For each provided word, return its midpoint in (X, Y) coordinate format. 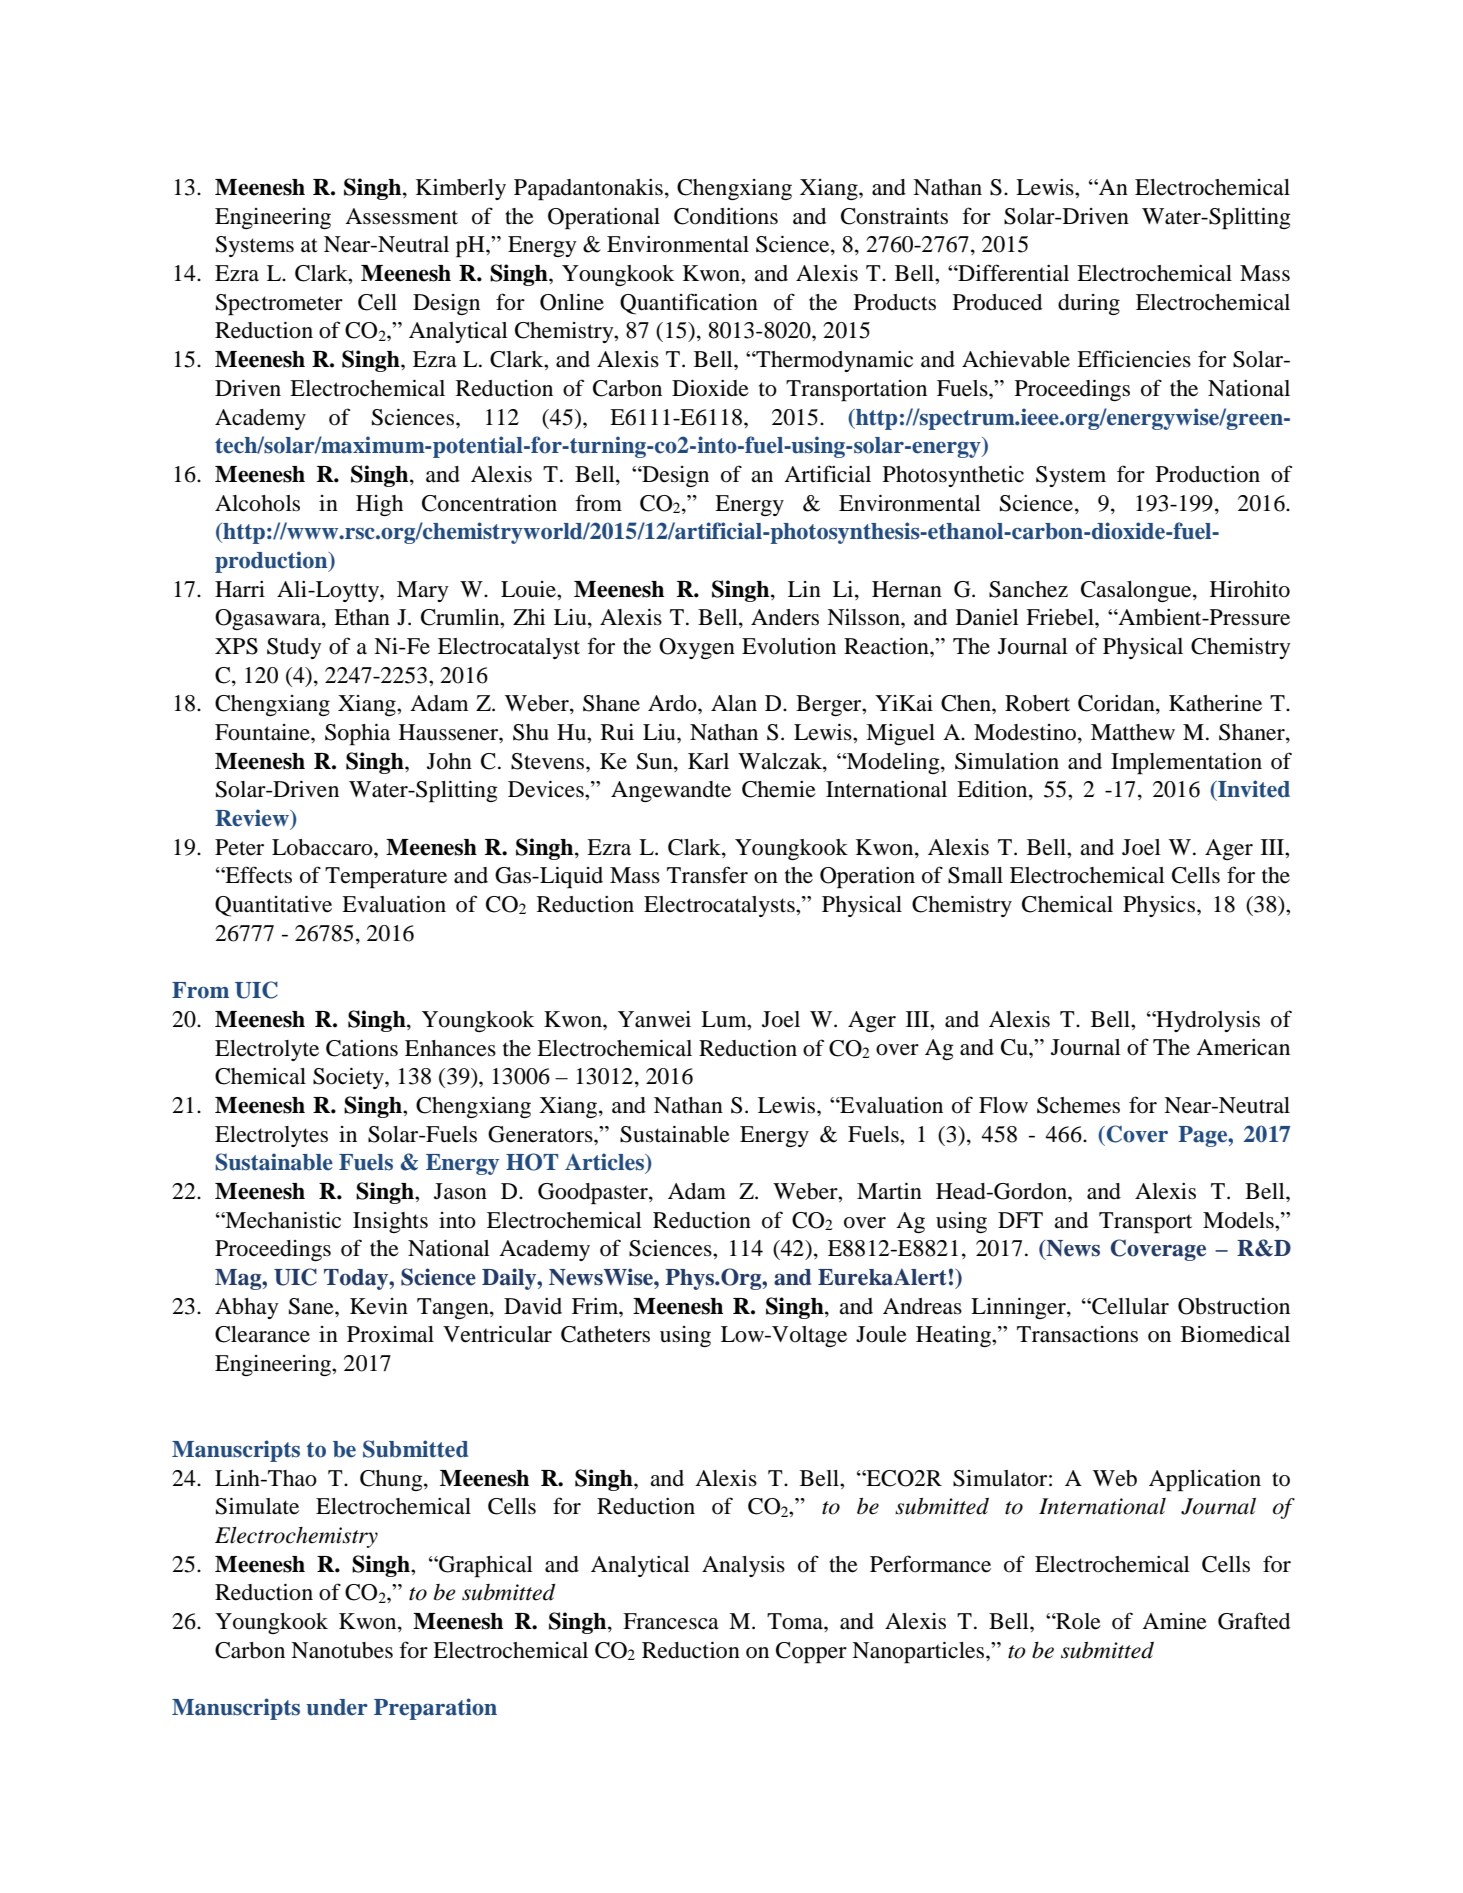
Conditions (726, 216)
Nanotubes (342, 1650)
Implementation (1186, 763)
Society (349, 1078)
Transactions (1077, 1334)
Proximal (390, 1334)
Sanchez (1028, 589)
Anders (785, 617)
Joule (881, 1334)
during (1089, 304)
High (379, 505)
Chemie (779, 789)
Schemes (1078, 1105)
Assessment (401, 216)
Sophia (357, 734)
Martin (889, 1191)
